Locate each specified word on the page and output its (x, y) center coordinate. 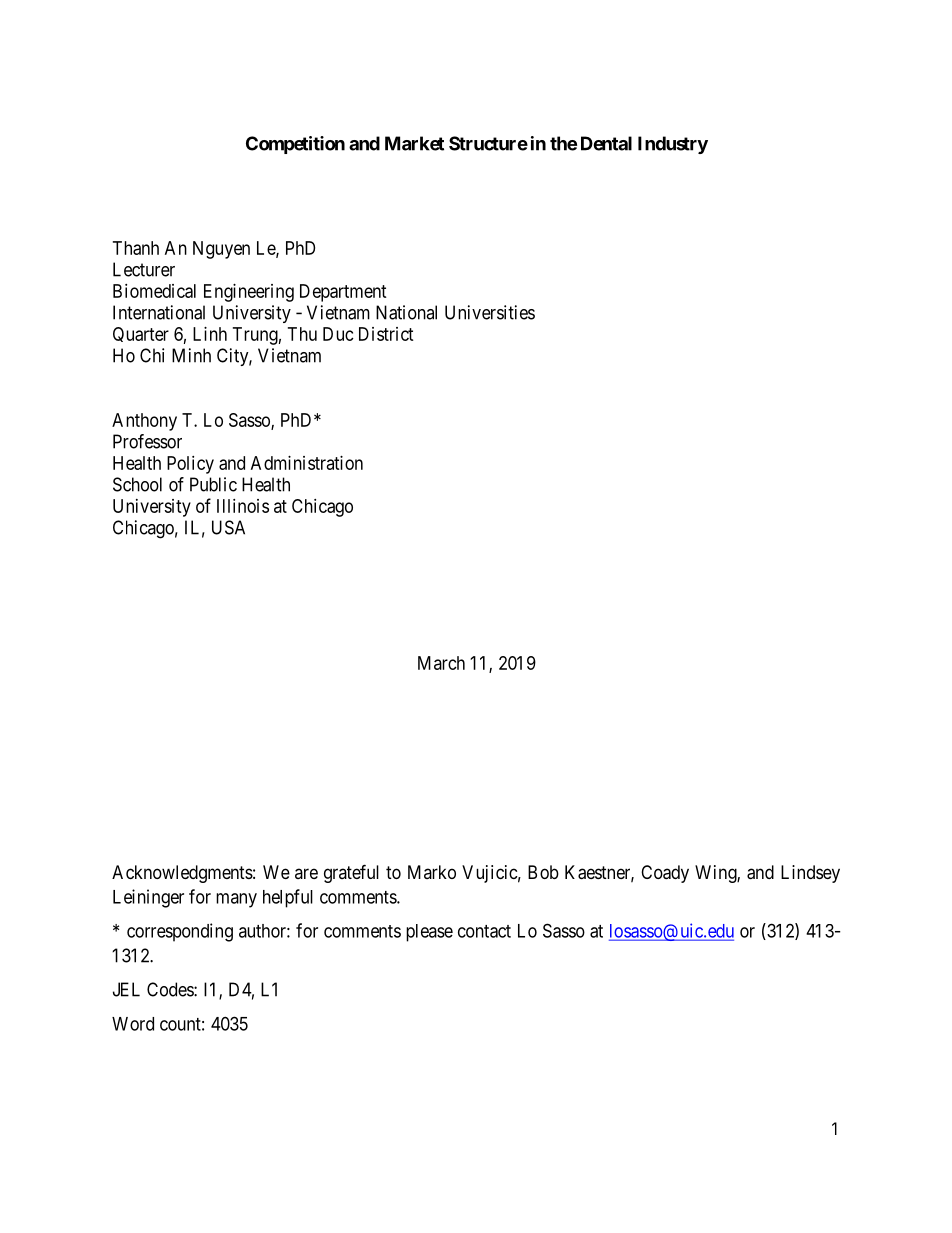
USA (228, 527)
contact (484, 931)
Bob (543, 872)
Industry (673, 145)
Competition (295, 145)
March (441, 663)
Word (133, 1024)
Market (414, 143)
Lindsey (810, 874)
